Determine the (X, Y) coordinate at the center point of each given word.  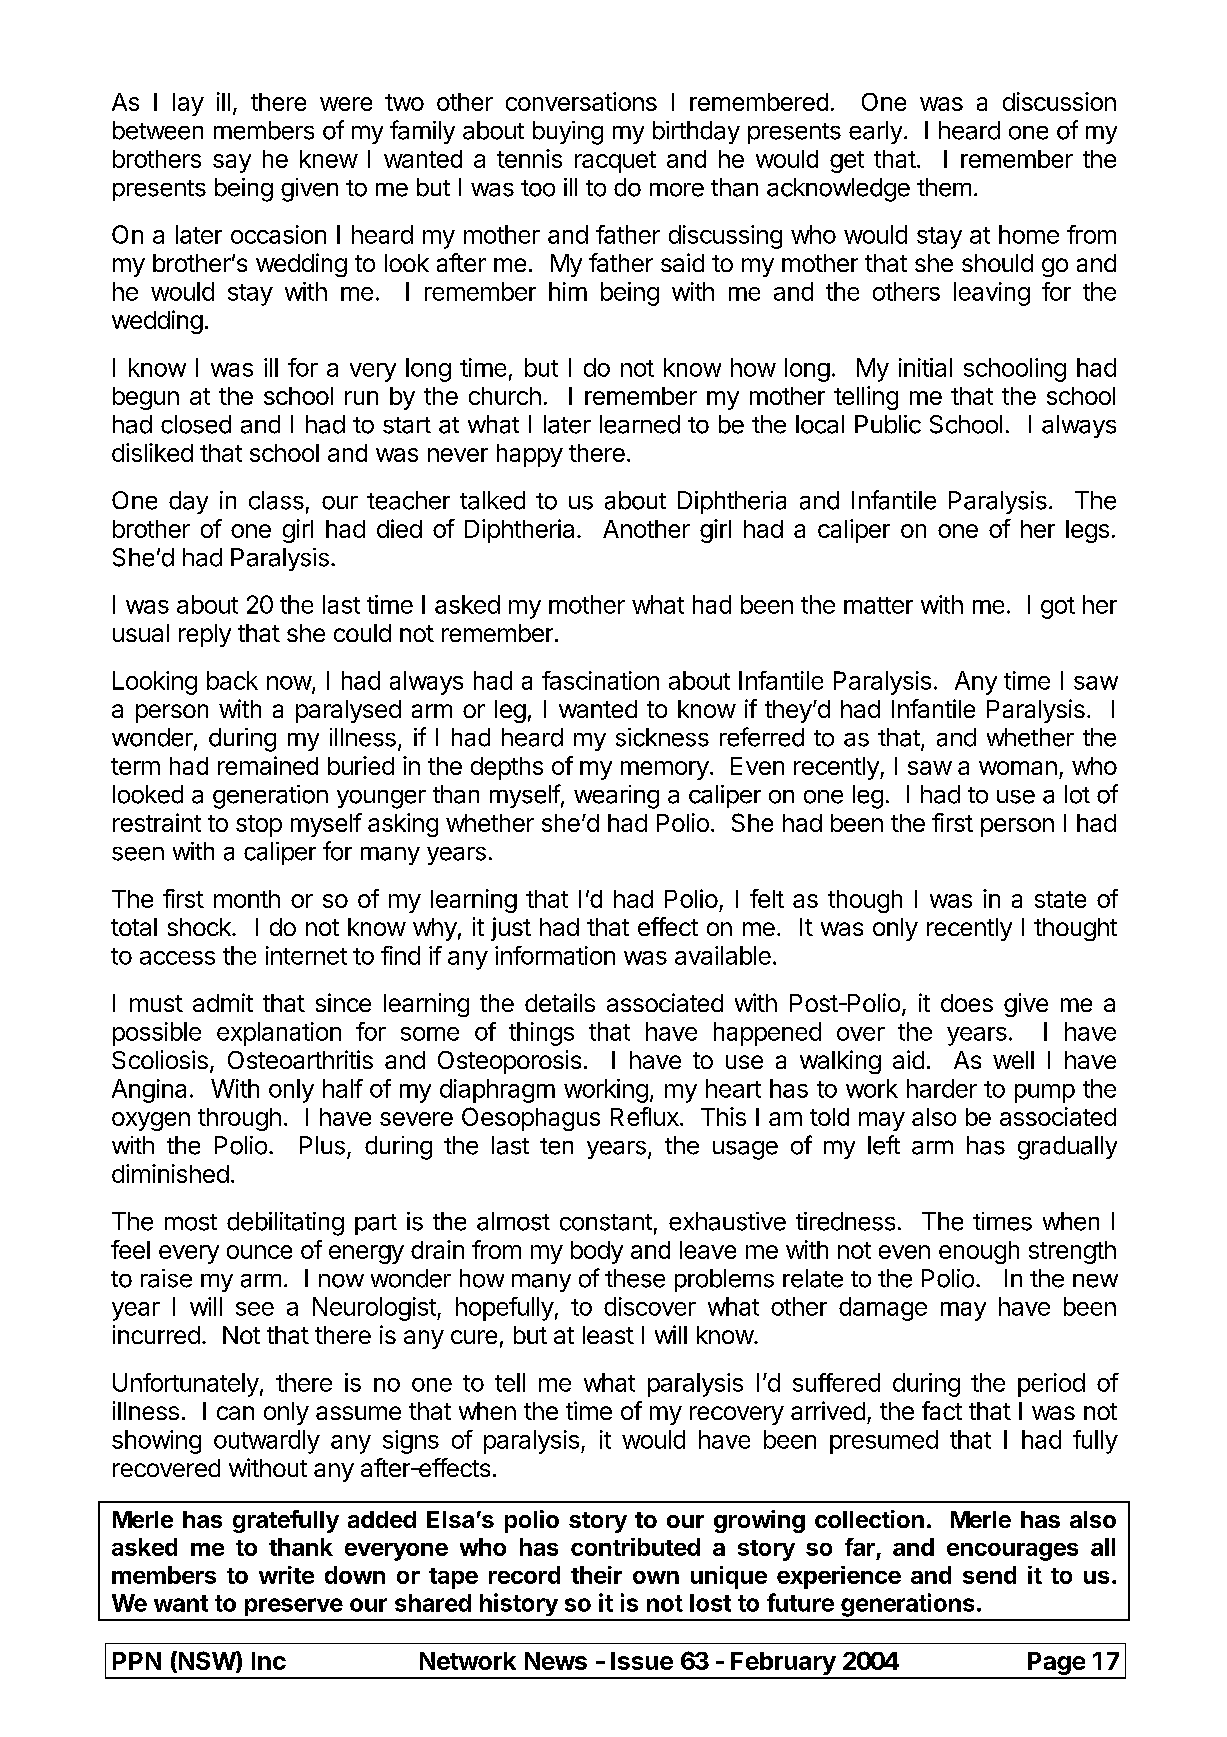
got (1058, 608)
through (239, 1119)
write (286, 1575)
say (232, 163)
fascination (600, 680)
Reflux (646, 1116)
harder (942, 1088)
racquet (615, 162)
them (944, 187)
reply (205, 635)
